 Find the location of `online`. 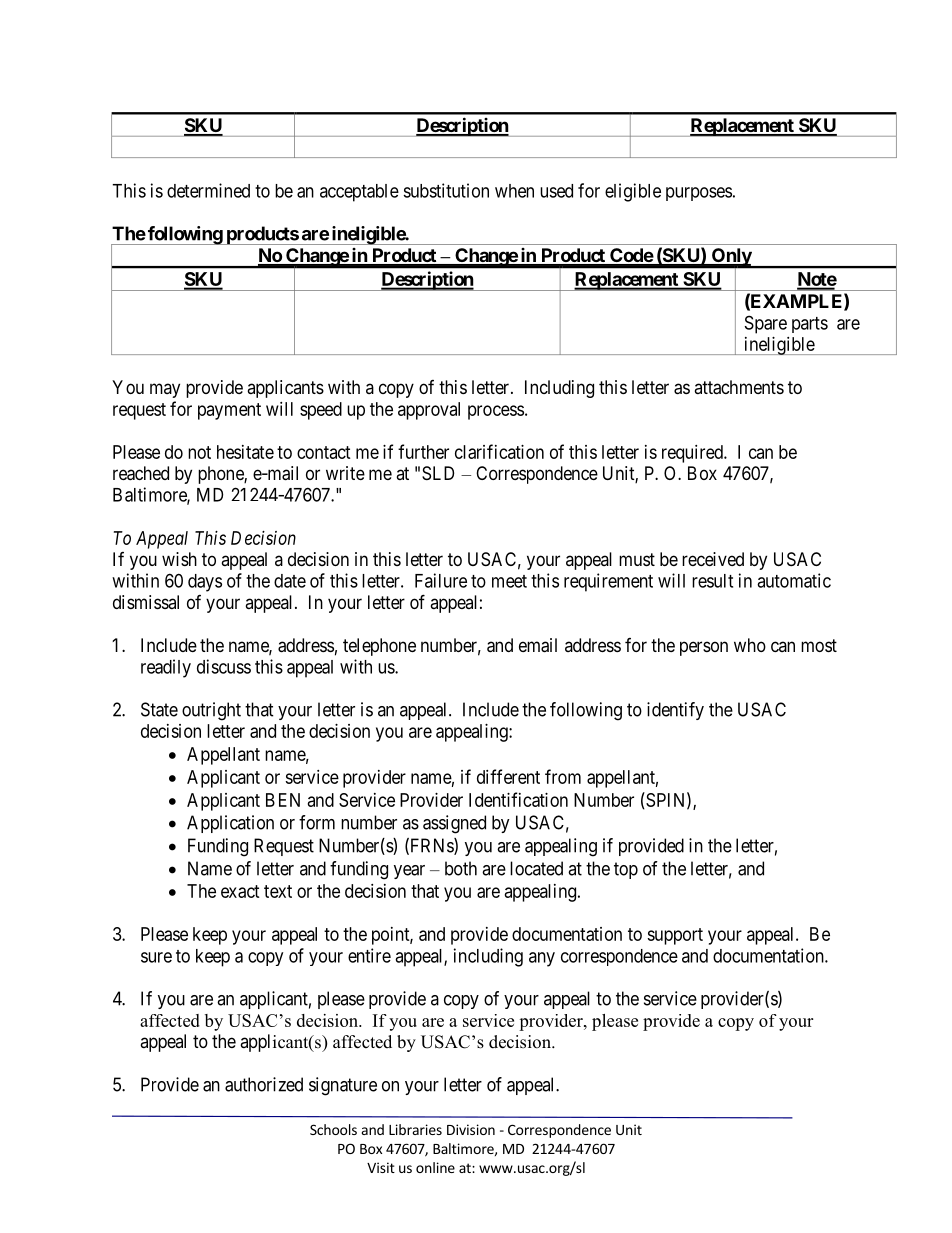

online is located at coordinates (435, 1167).
